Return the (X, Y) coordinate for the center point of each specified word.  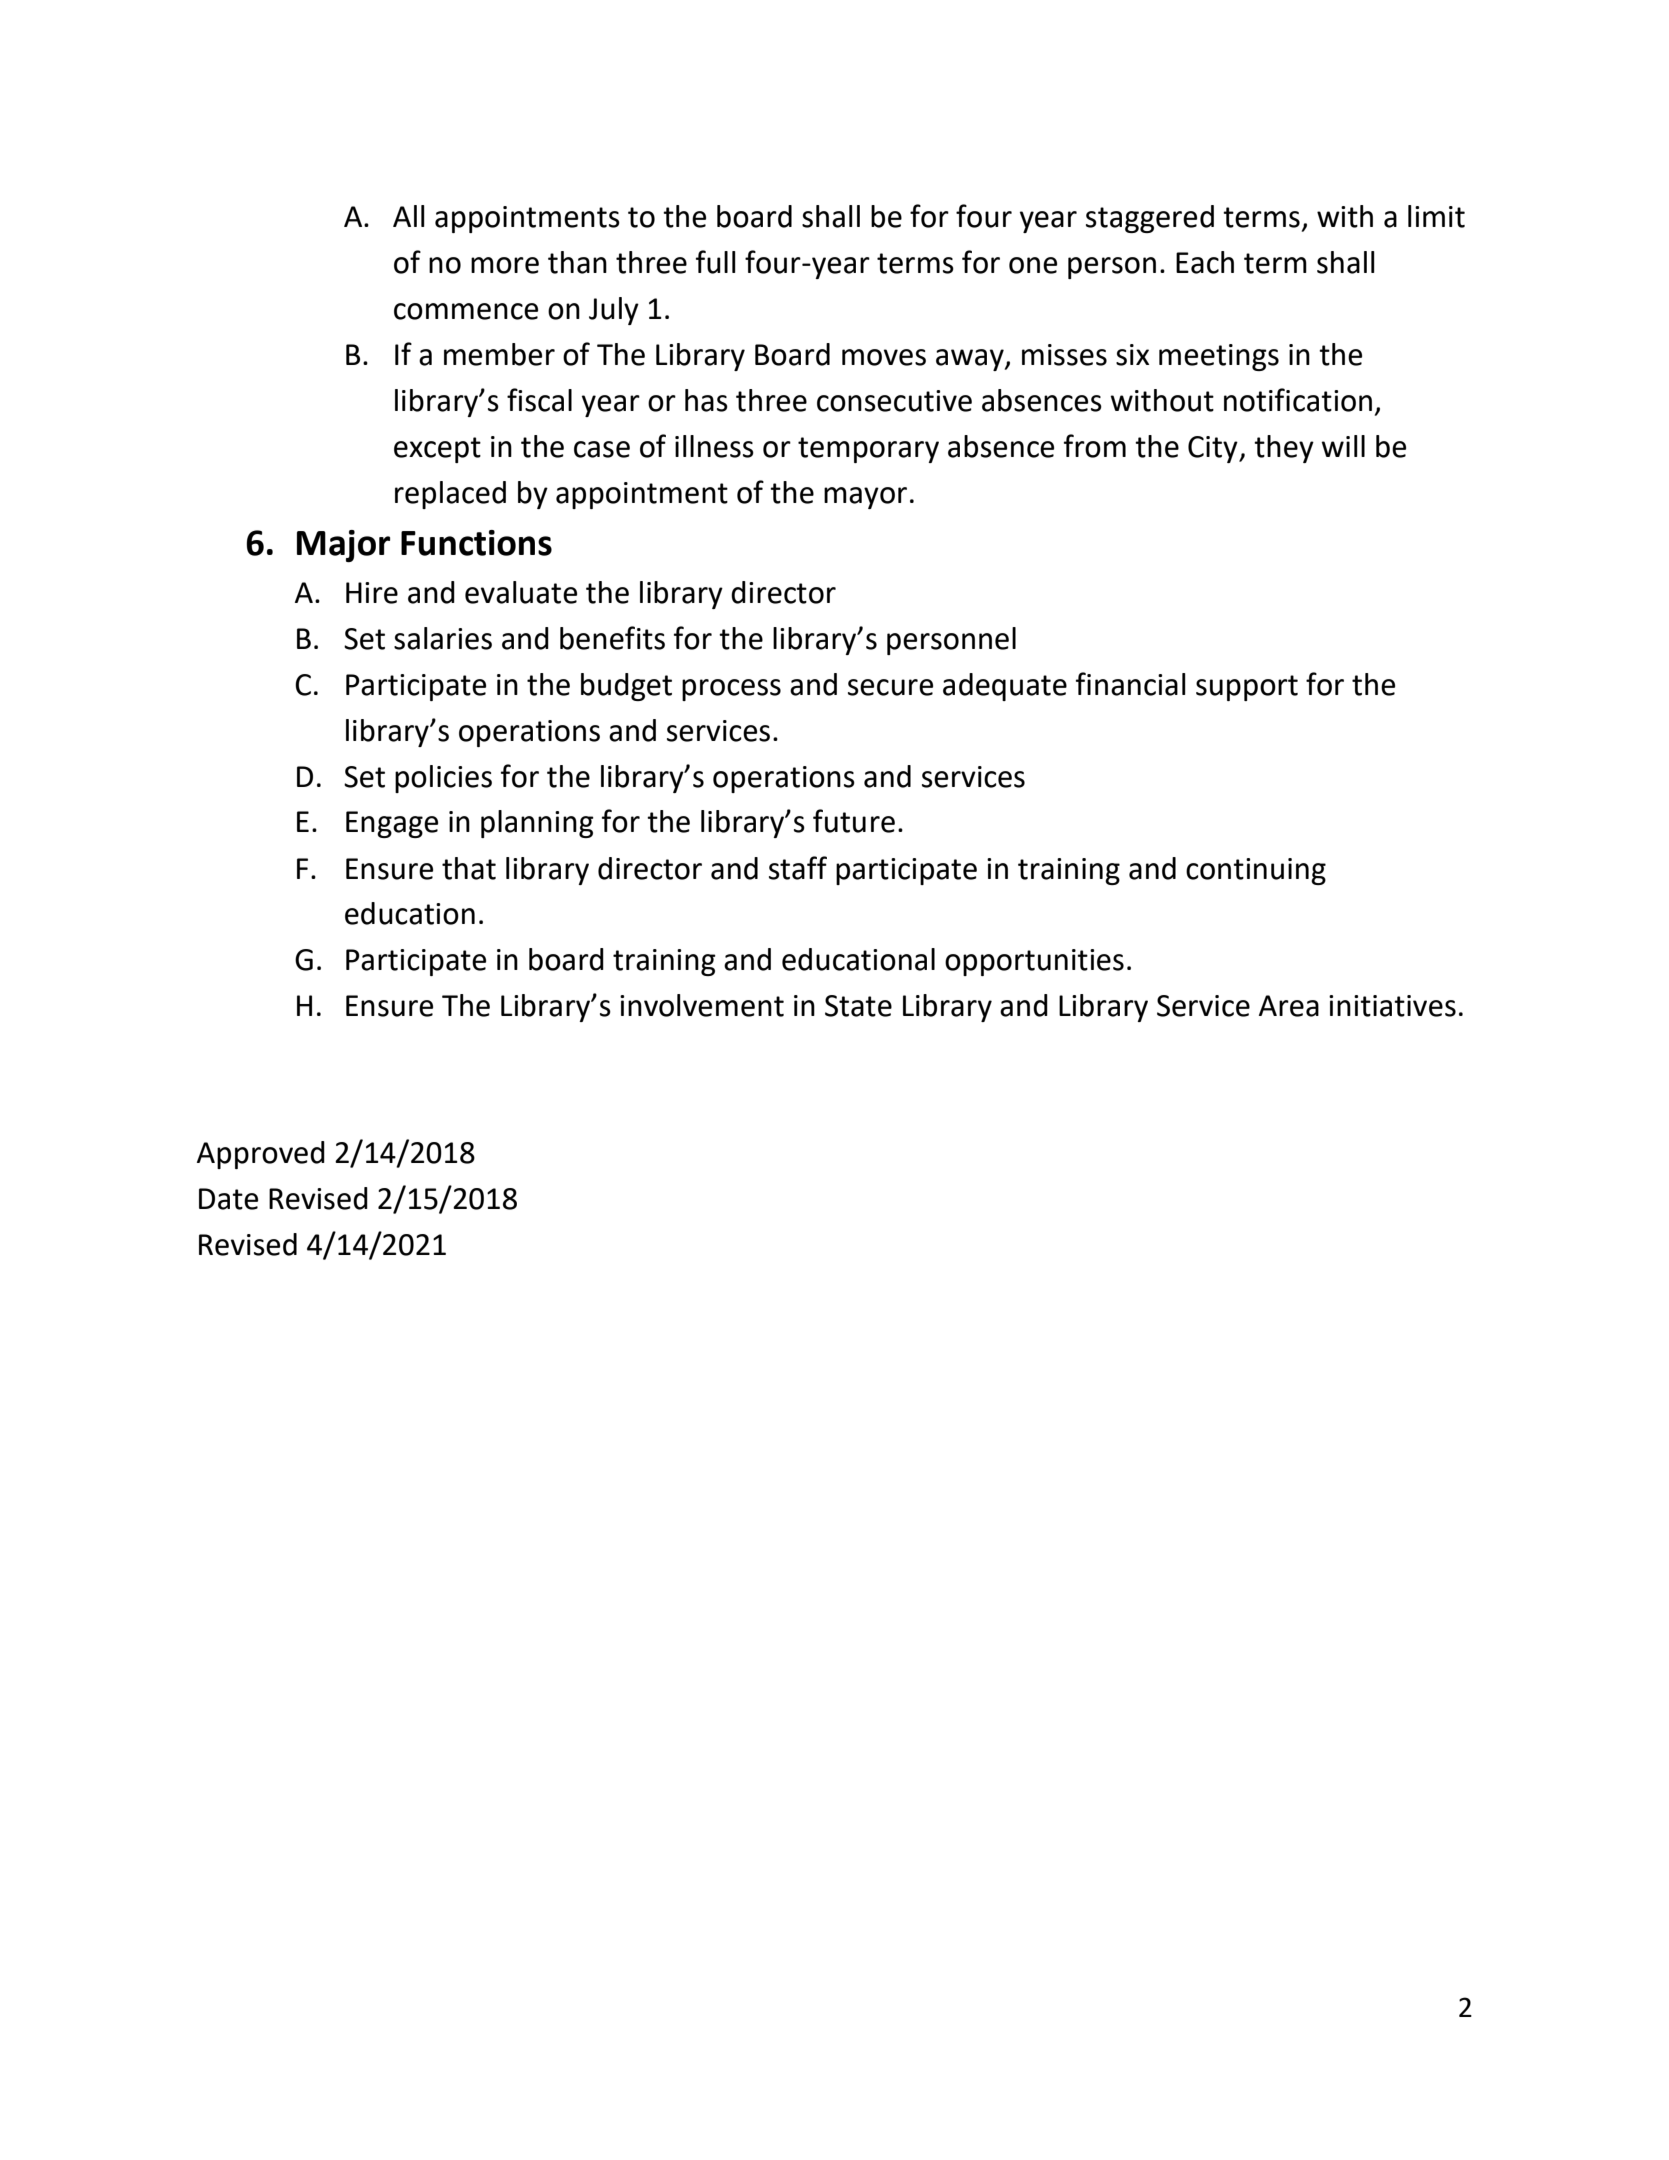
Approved (261, 1155)
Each (1205, 262)
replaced (450, 495)
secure (890, 687)
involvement (702, 1005)
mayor (865, 498)
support (1247, 688)
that (469, 868)
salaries (443, 638)
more (505, 265)
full (716, 262)
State (858, 1006)
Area (1289, 1006)
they (1284, 449)
